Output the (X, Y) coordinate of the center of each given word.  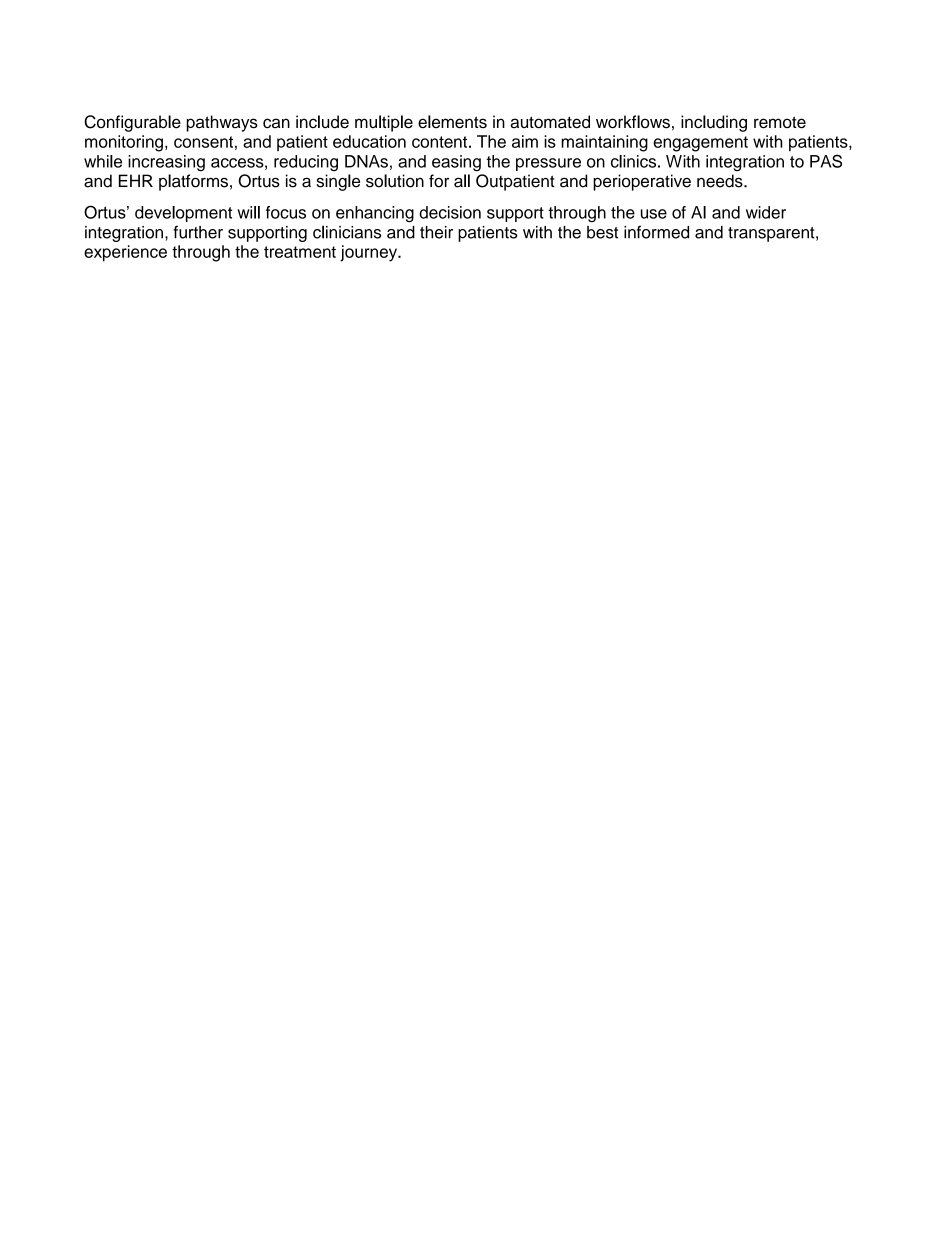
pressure (548, 164)
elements (452, 122)
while (103, 161)
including (714, 123)
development (183, 214)
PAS (826, 161)
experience (125, 253)
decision (450, 212)
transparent (772, 234)
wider (766, 212)
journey (369, 253)
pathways (222, 123)
